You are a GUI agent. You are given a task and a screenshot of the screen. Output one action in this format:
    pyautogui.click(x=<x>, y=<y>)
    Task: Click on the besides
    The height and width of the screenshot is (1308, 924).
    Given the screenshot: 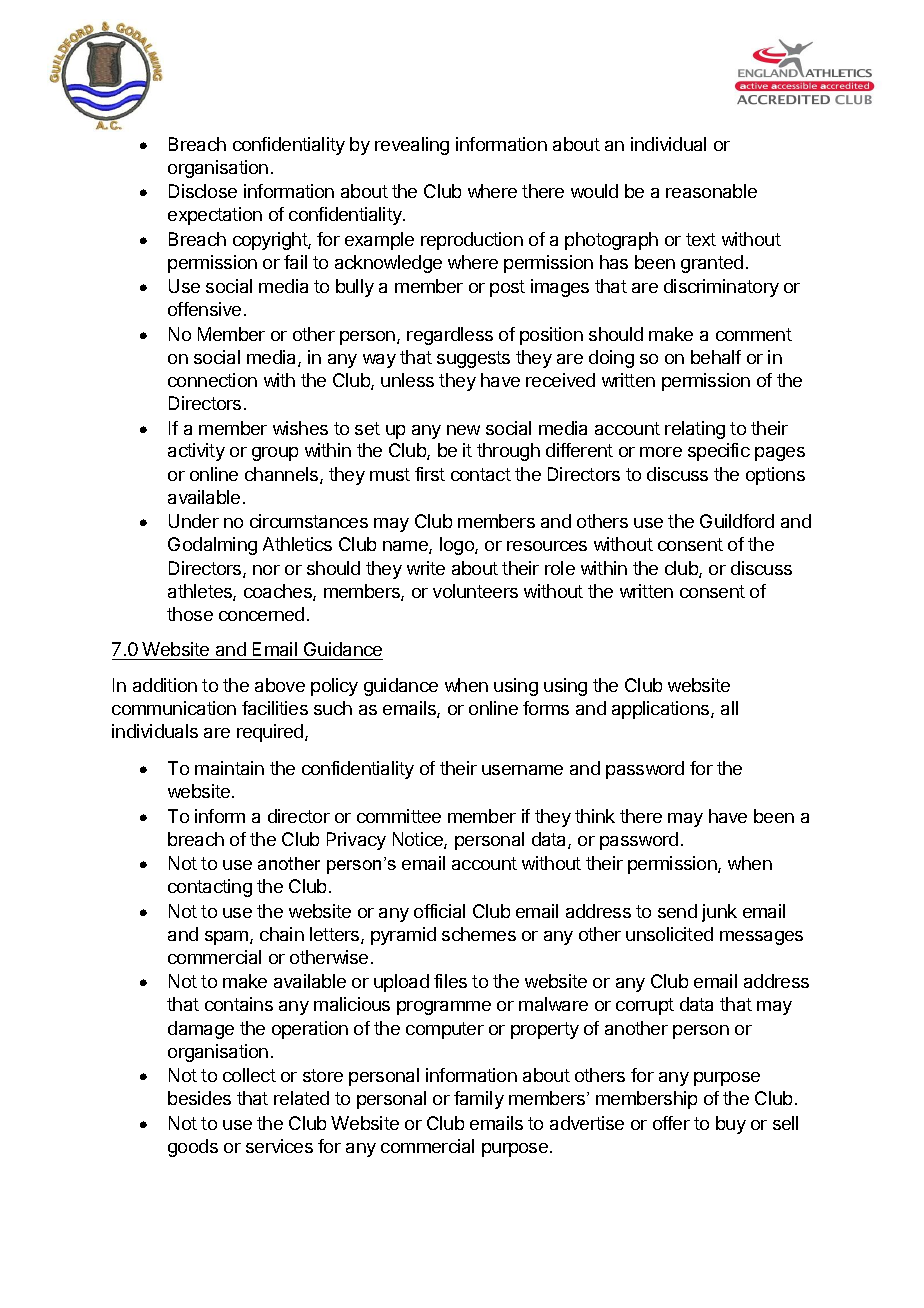 What is the action you would take?
    pyautogui.click(x=199, y=1098)
